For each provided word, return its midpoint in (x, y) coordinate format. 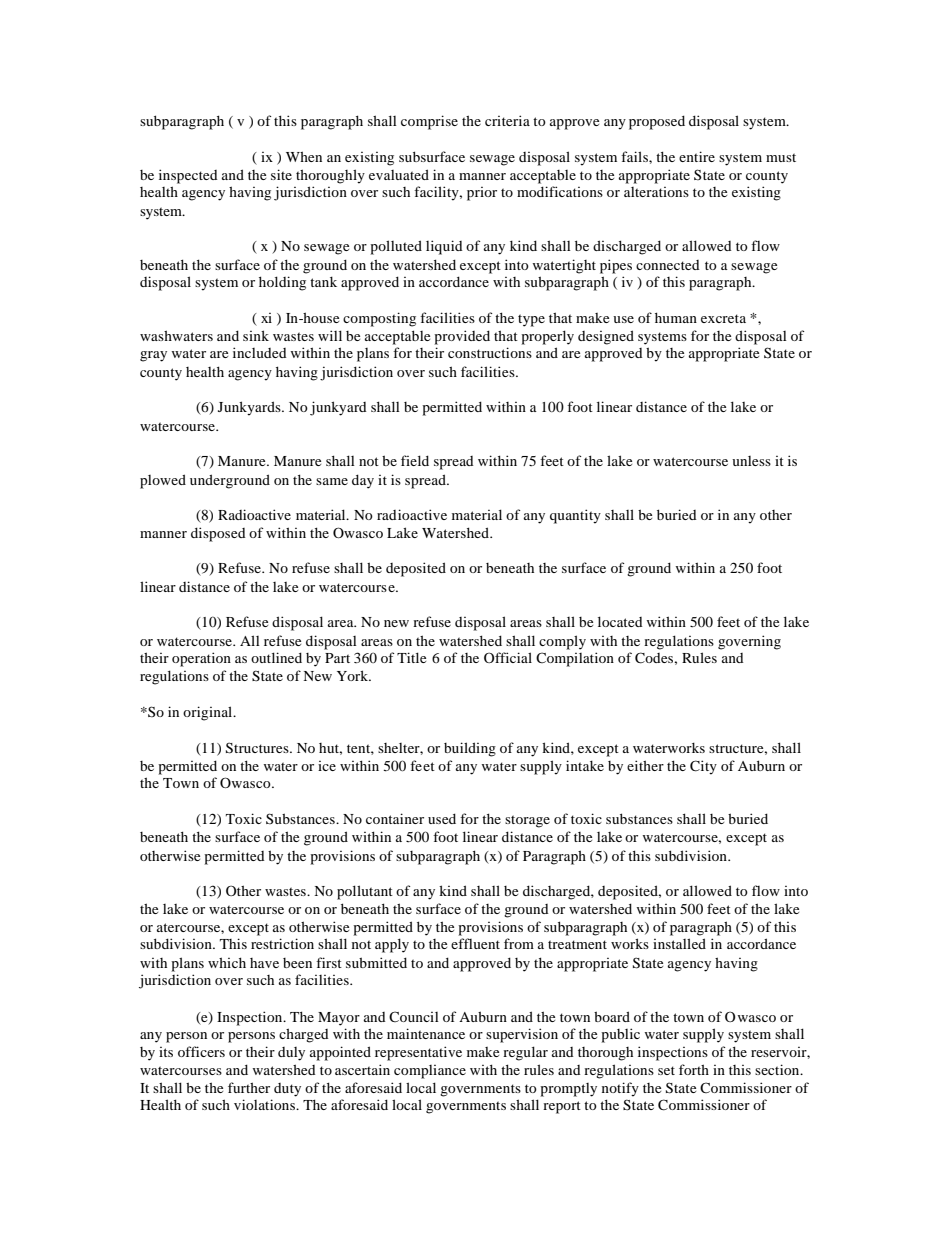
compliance (430, 1072)
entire (697, 156)
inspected (188, 176)
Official (508, 657)
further (249, 1087)
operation (201, 659)
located (620, 621)
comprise (429, 122)
